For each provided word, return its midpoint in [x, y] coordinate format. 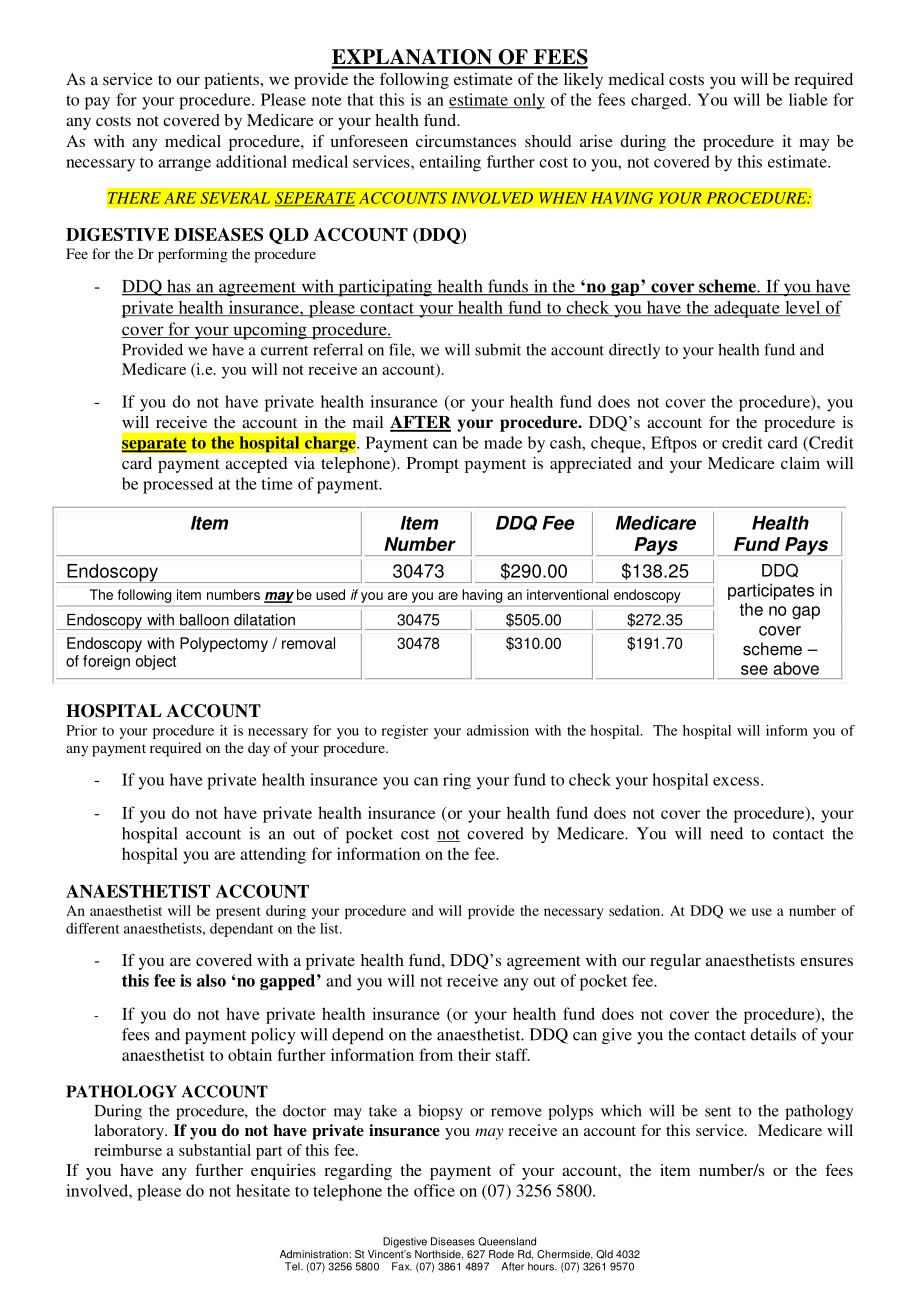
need [726, 833]
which [621, 1110]
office [434, 1190]
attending [273, 855]
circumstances [466, 141]
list [330, 928]
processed [178, 485]
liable [808, 99]
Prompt [433, 465]
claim [800, 463]
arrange [184, 165]
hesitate [263, 1190]
